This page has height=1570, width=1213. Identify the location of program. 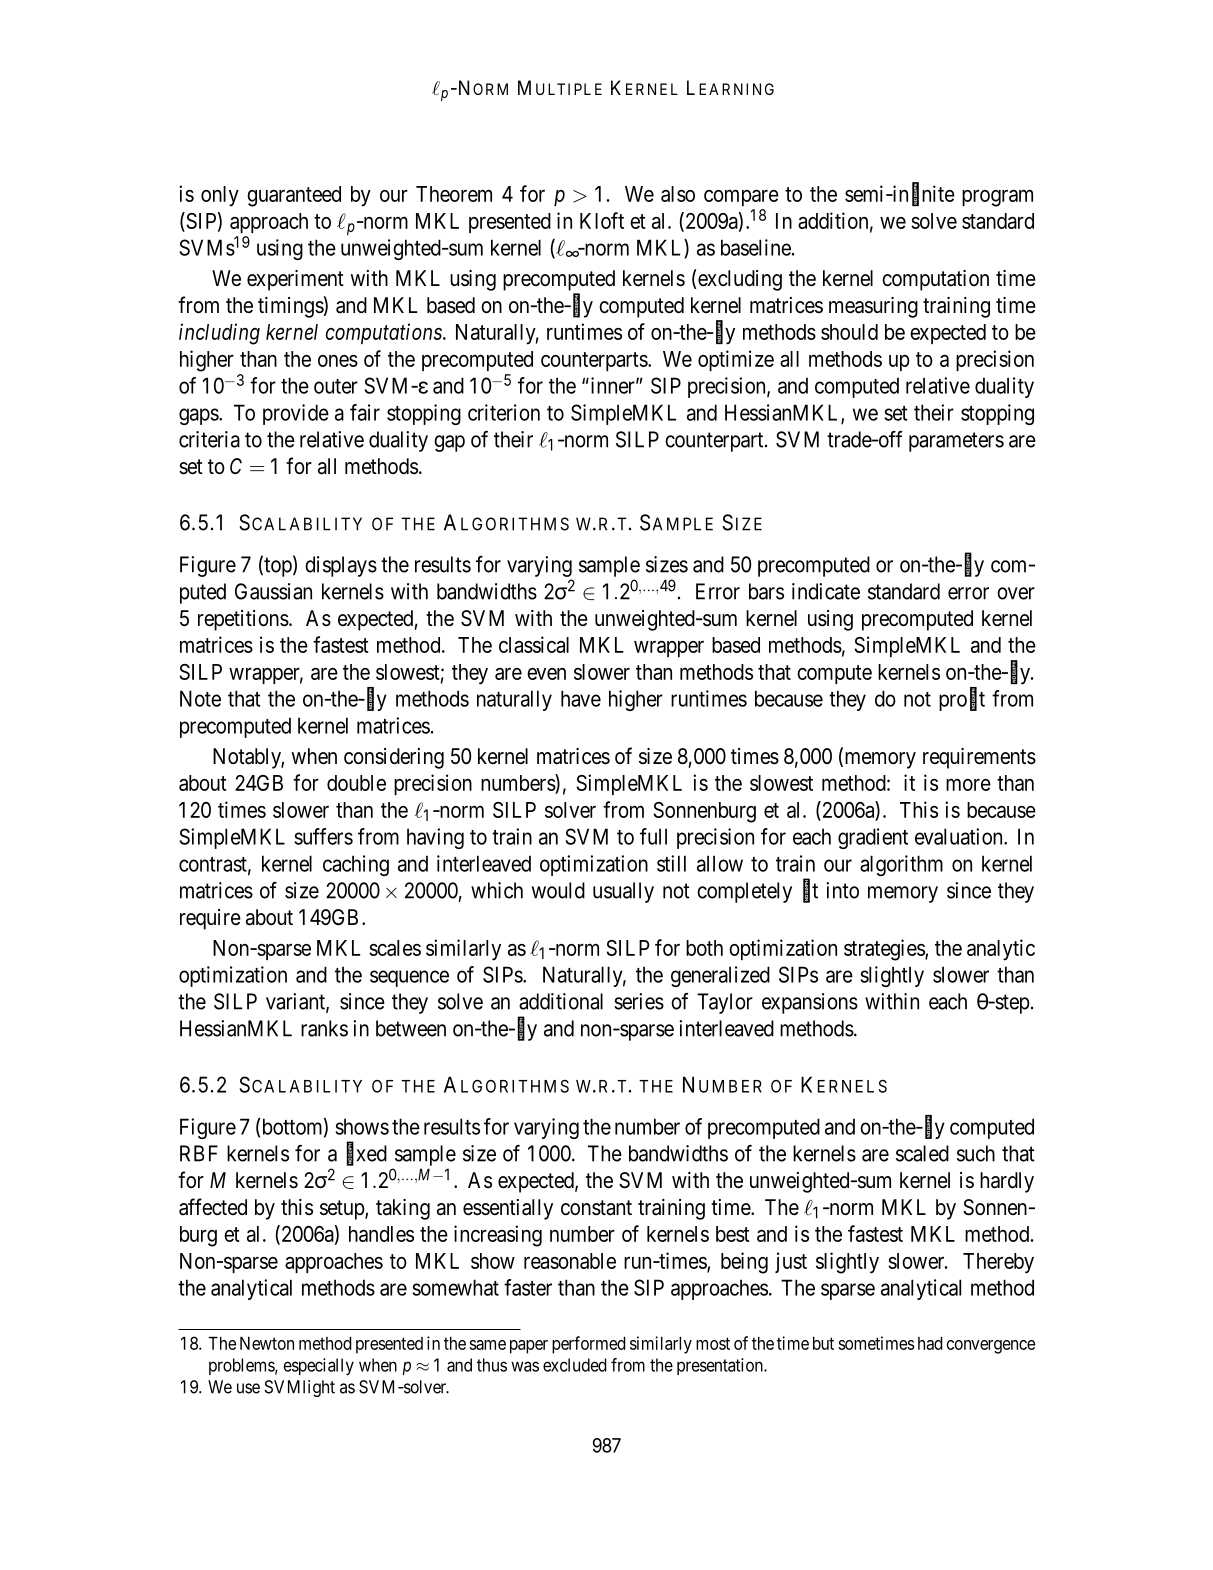
(997, 198).
